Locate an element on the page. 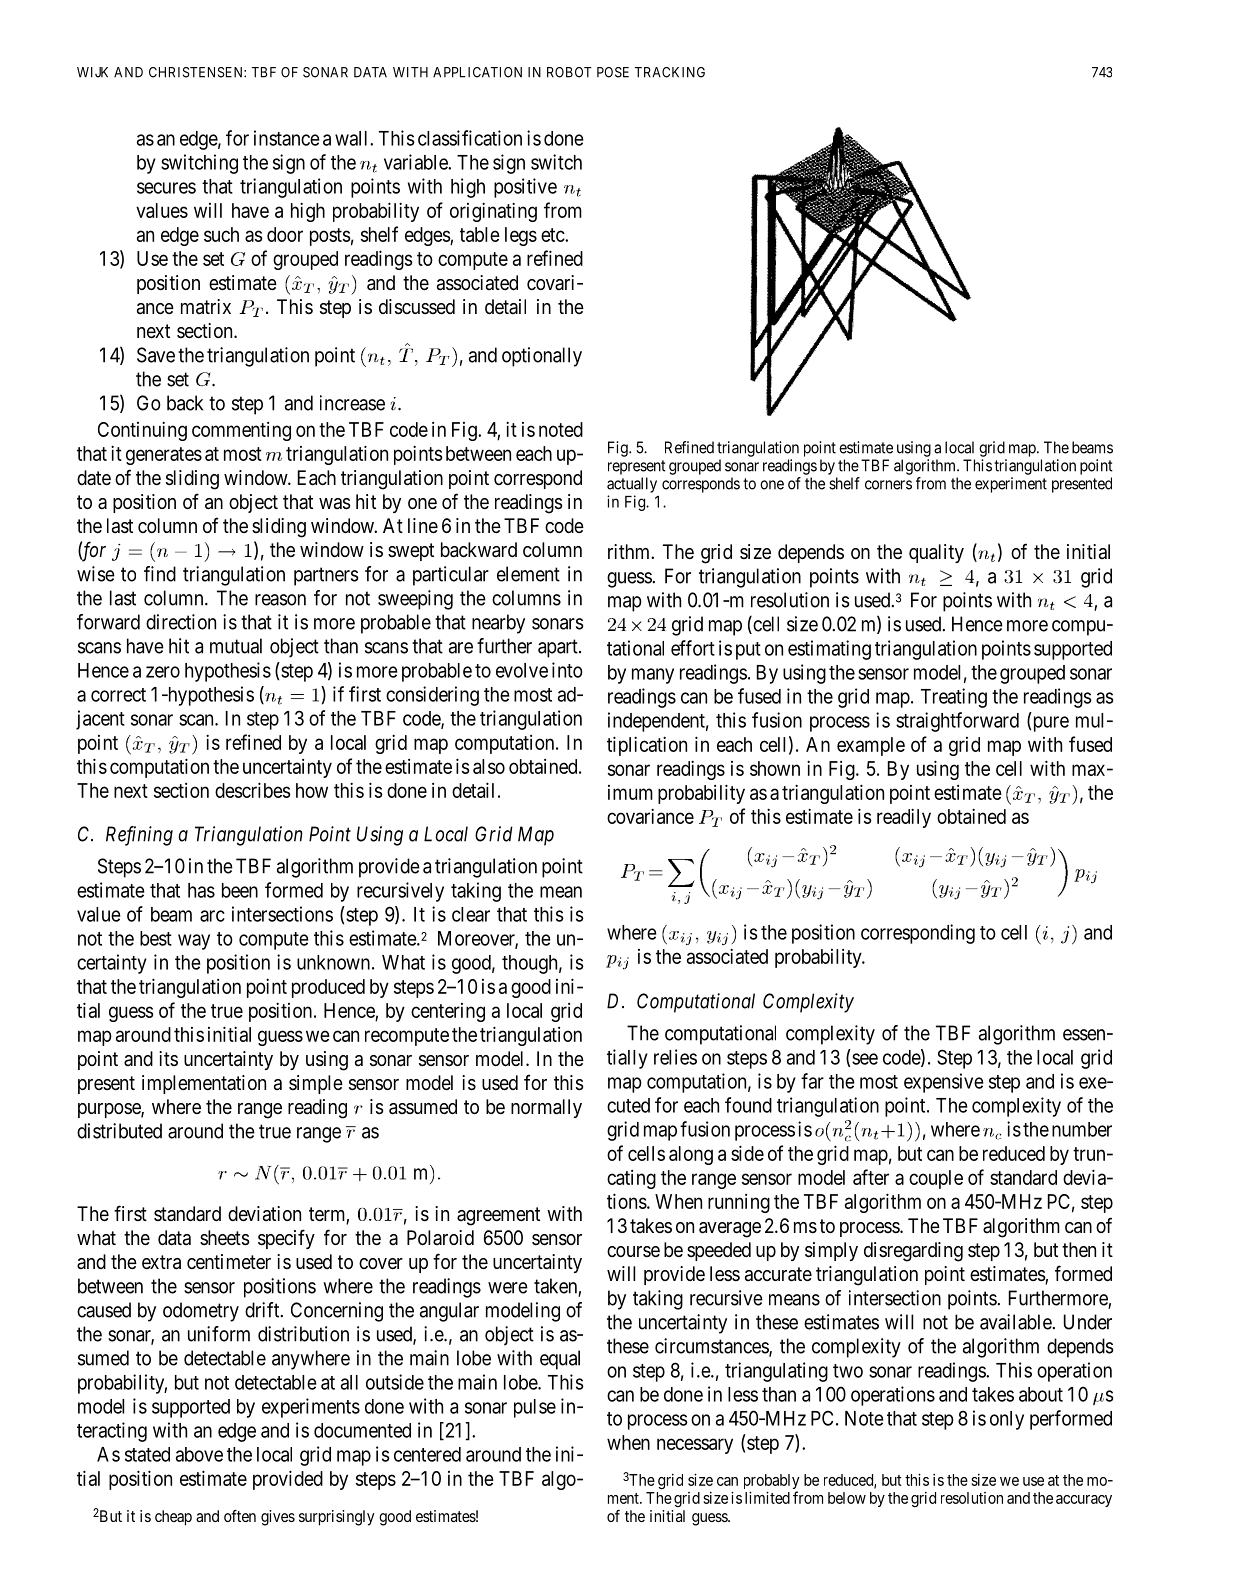 The image size is (1233, 1595). describes is located at coordinates (253, 790).
